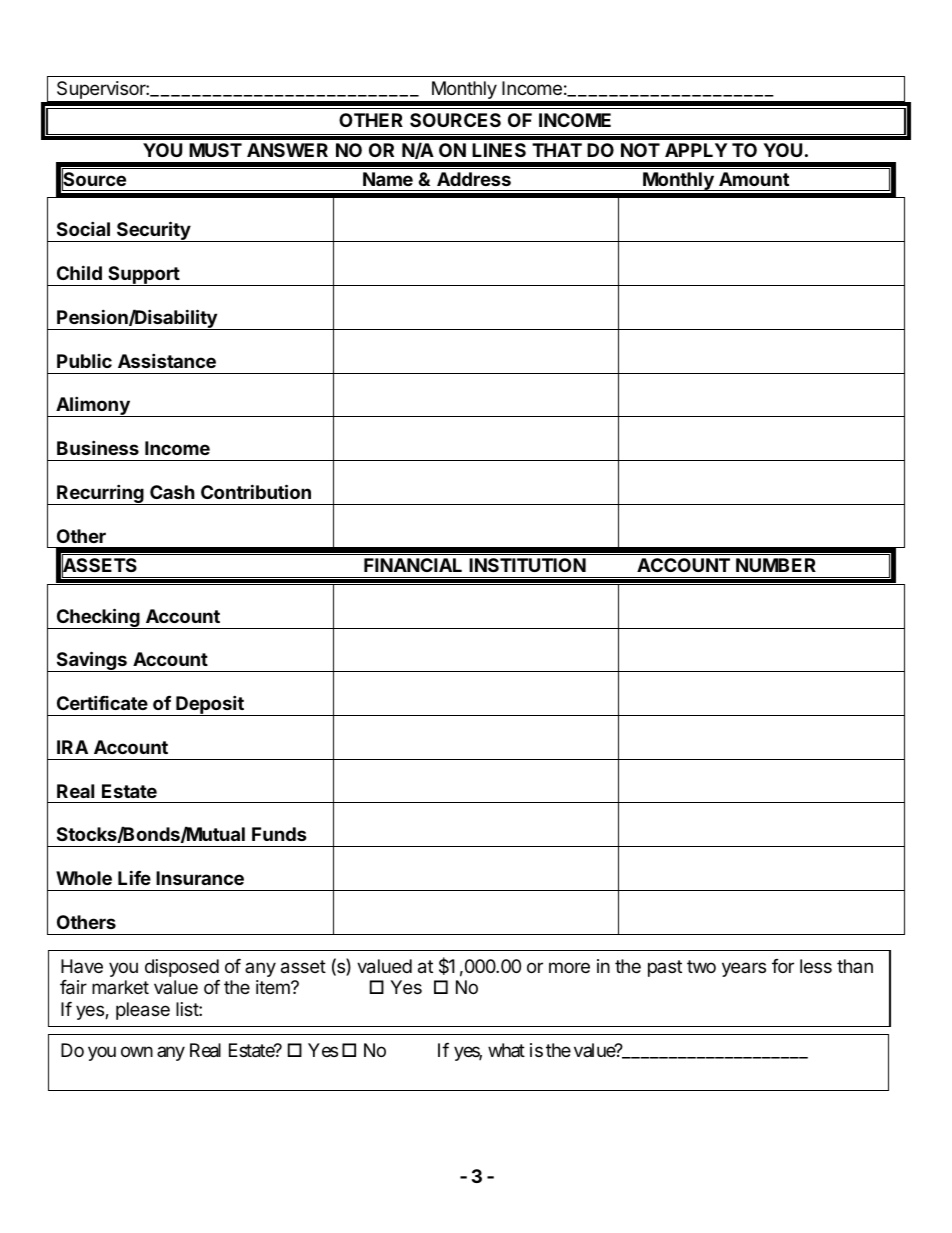  I want to click on APPLY, so click(696, 150).
